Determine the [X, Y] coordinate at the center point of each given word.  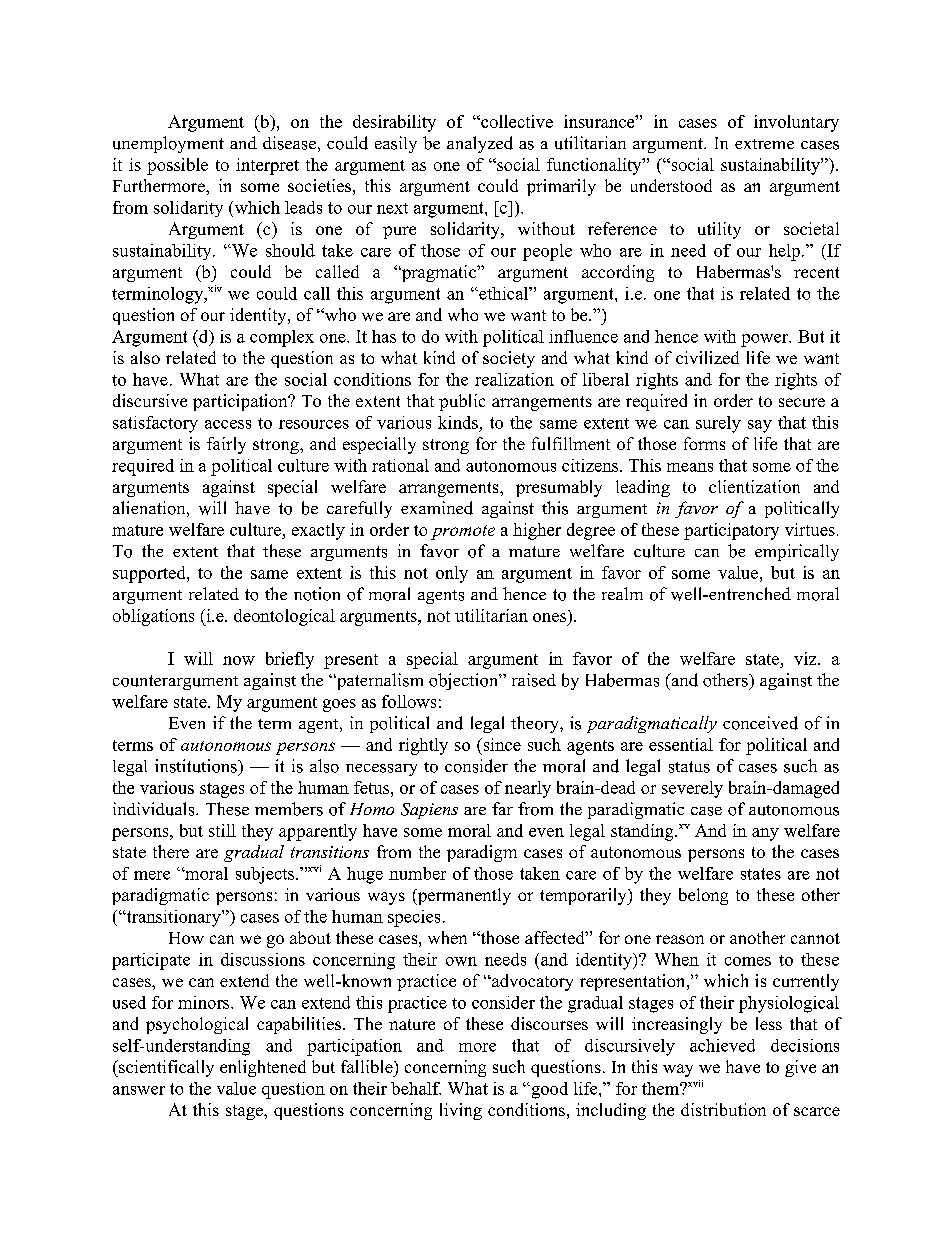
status [689, 767]
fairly [226, 445]
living [461, 1111]
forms [704, 443]
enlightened [263, 1068]
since [501, 744]
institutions [197, 766]
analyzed [480, 144]
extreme [764, 144]
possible [177, 166]
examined [437, 508]
